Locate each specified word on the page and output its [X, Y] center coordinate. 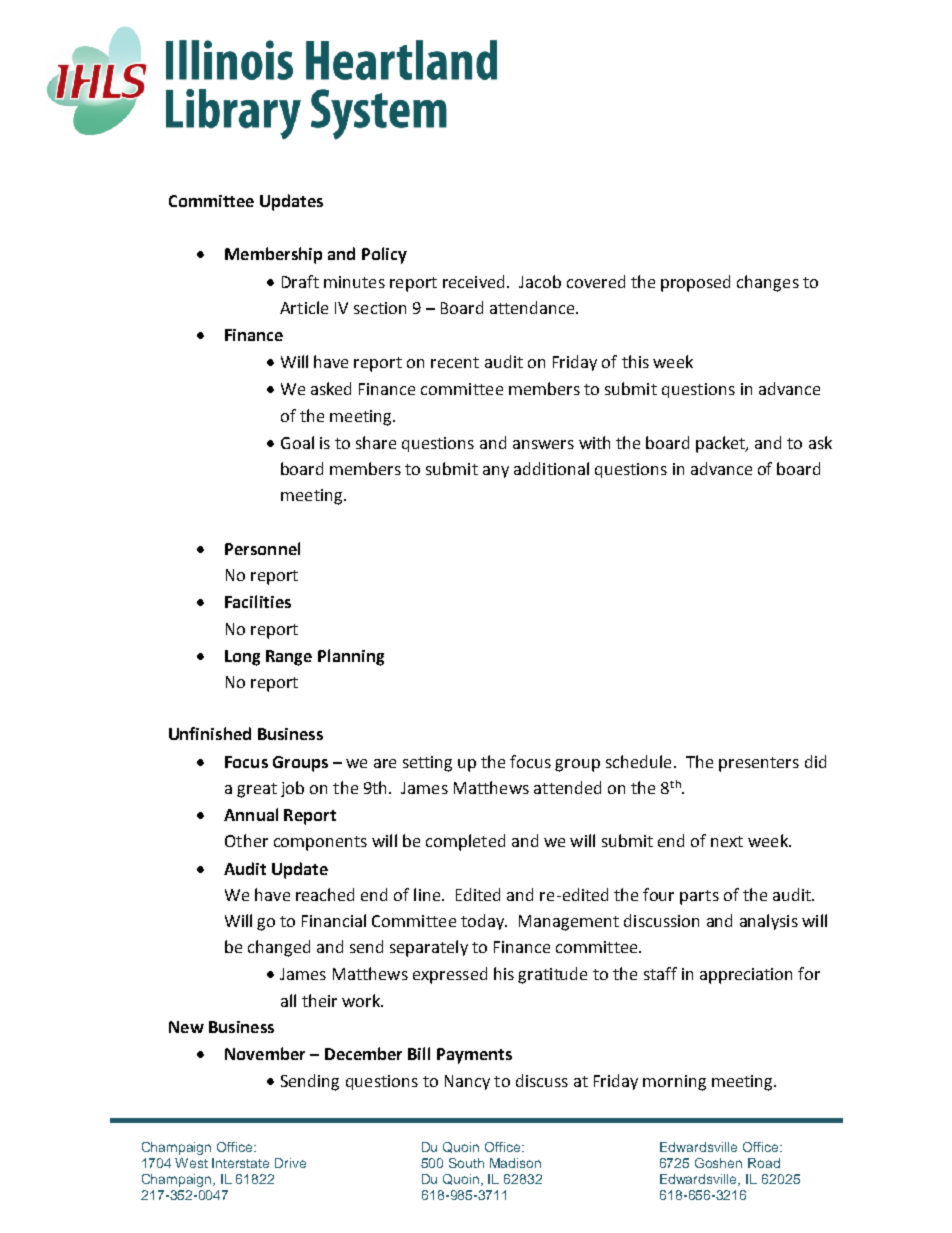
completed [465, 842]
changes [768, 283]
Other [246, 840]
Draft [300, 281]
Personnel [262, 548]
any [496, 472]
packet [721, 444]
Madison [515, 1163]
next [727, 841]
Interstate [240, 1163]
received [473, 281]
